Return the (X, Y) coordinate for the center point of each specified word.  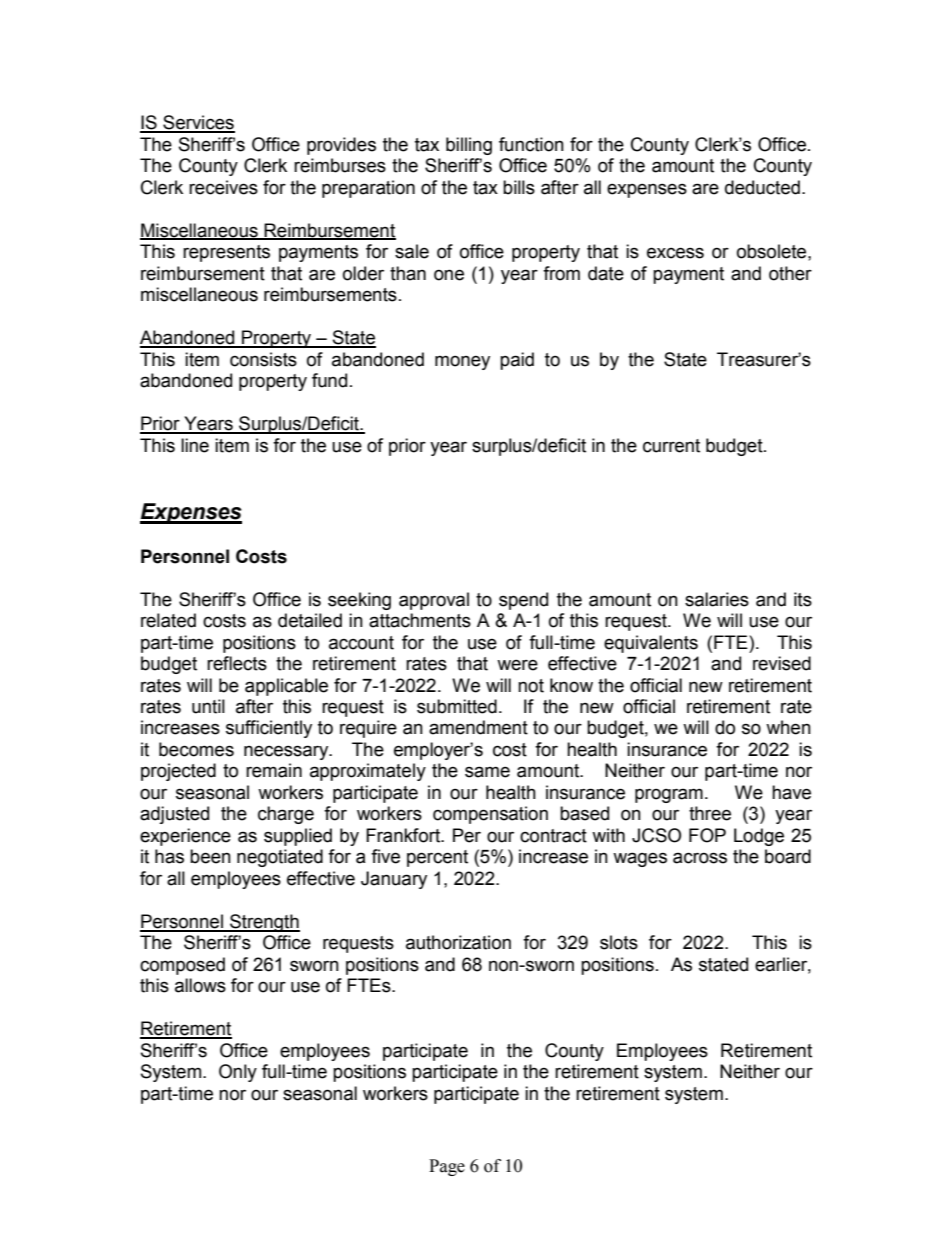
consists (263, 359)
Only (238, 1073)
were (517, 665)
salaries (717, 599)
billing (469, 146)
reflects (237, 663)
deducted (762, 187)
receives (223, 187)
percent (437, 858)
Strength (264, 923)
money (462, 362)
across (700, 858)
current (671, 446)
